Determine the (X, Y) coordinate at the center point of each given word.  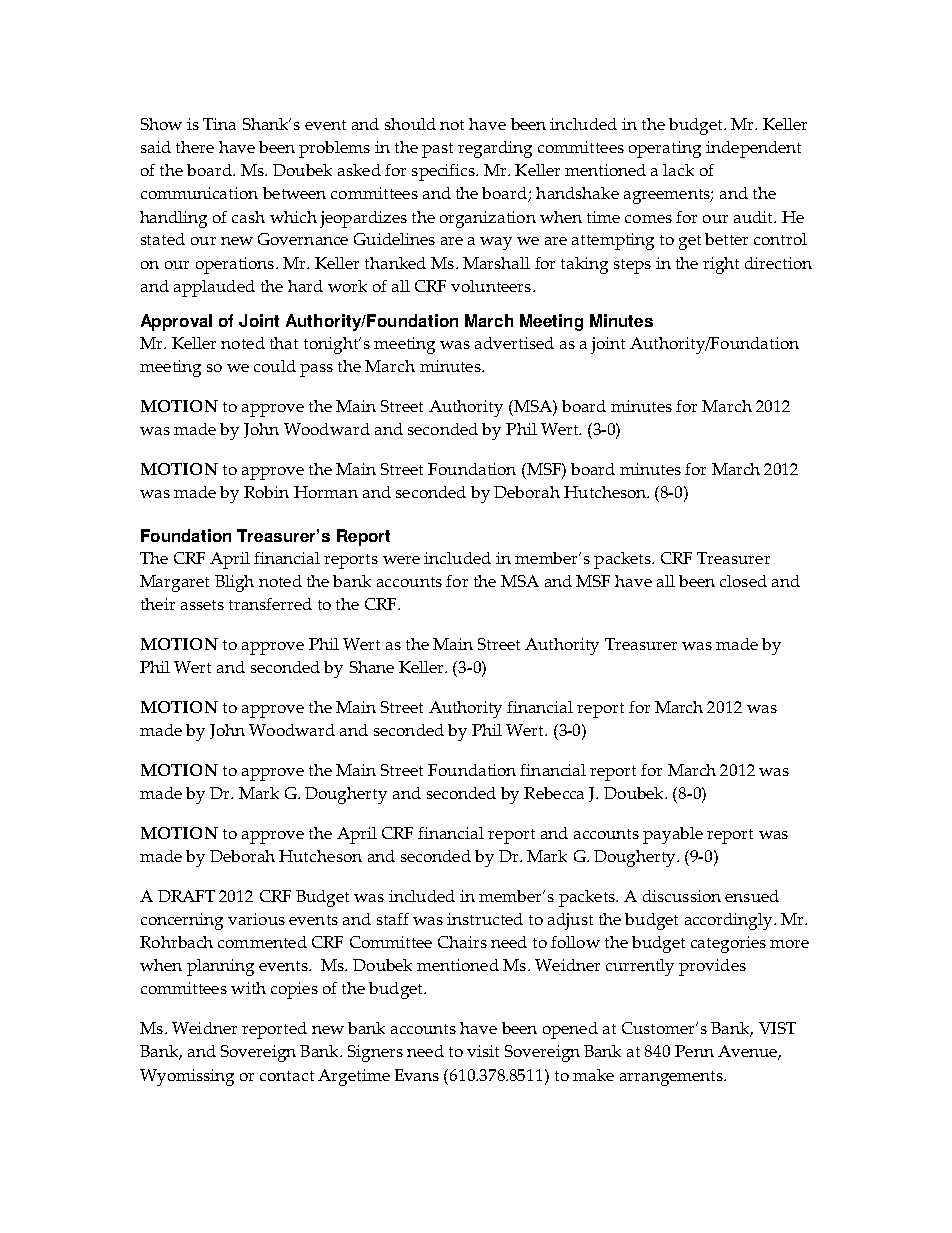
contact (287, 1076)
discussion (682, 896)
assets (202, 605)
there (195, 147)
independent (753, 149)
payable (673, 835)
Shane (372, 667)
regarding (495, 149)
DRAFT (186, 896)
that (284, 343)
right (721, 265)
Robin (266, 492)
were (401, 560)
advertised (514, 343)
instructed (485, 919)
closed (743, 581)
